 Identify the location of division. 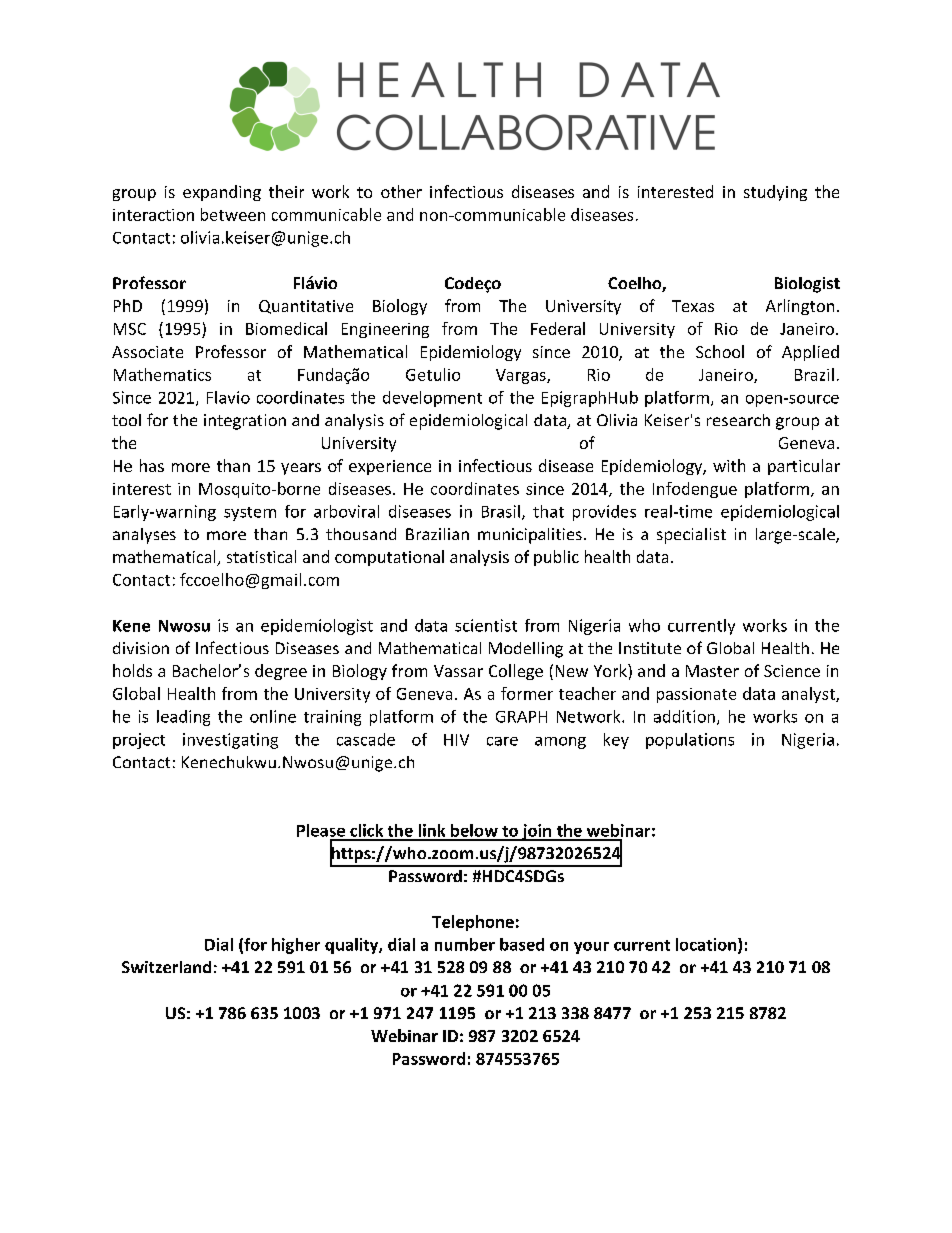
(141, 648).
